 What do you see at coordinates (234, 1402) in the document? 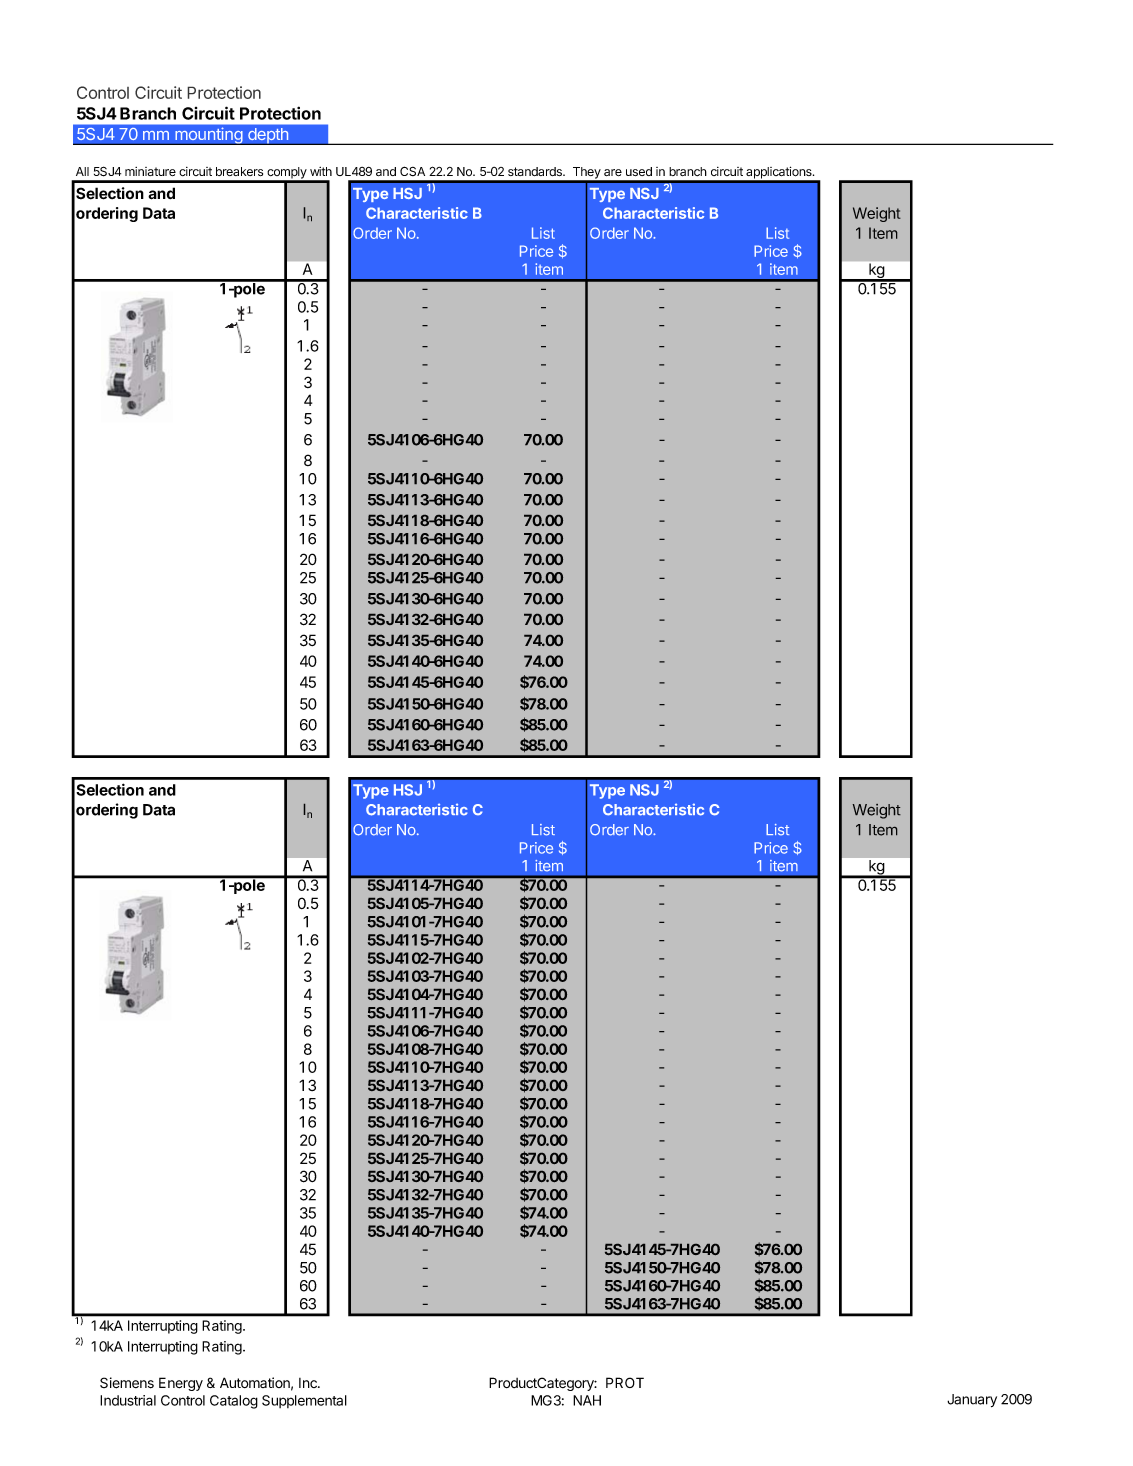
I see `Catalog` at bounding box center [234, 1402].
